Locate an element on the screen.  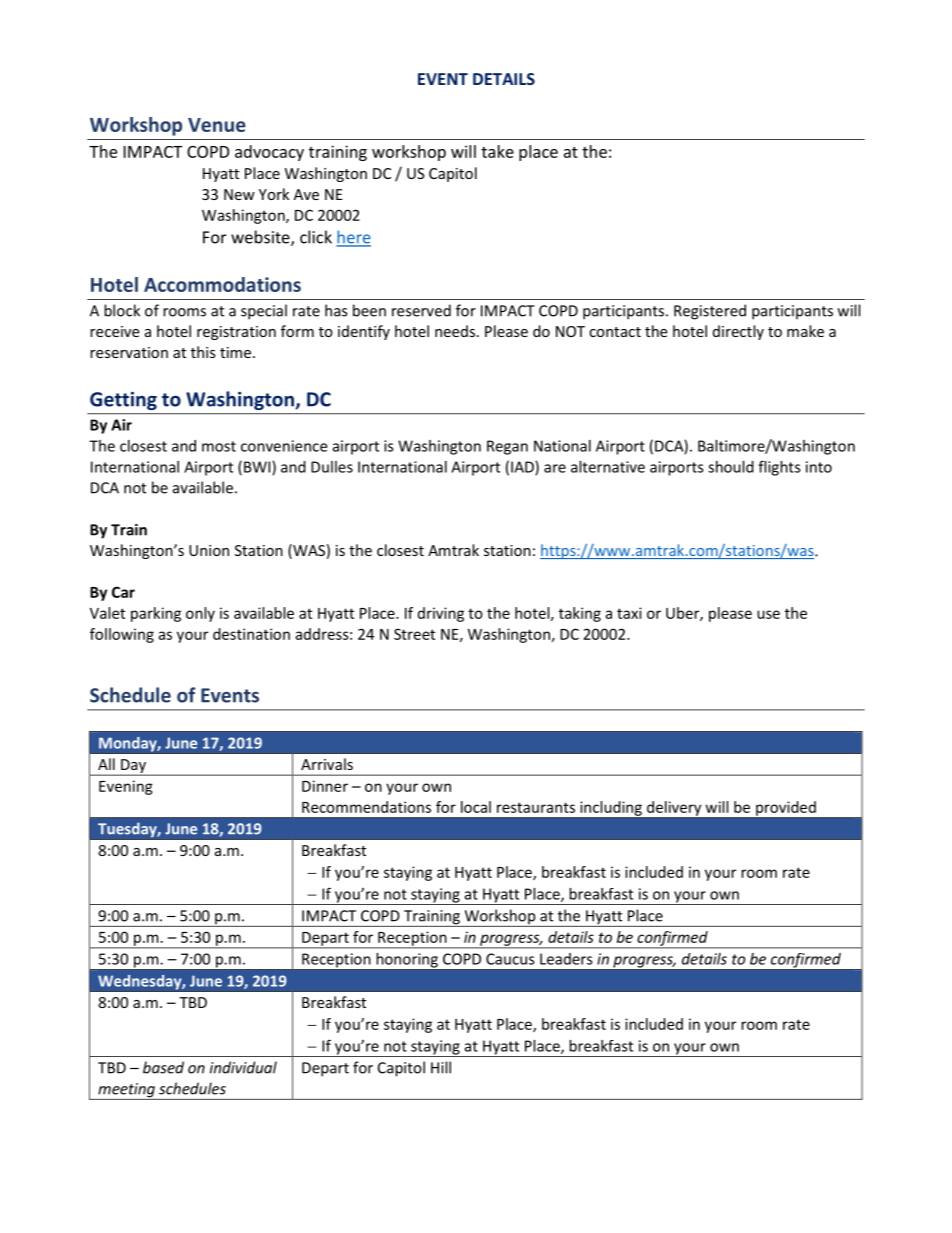
take is located at coordinates (497, 151).
